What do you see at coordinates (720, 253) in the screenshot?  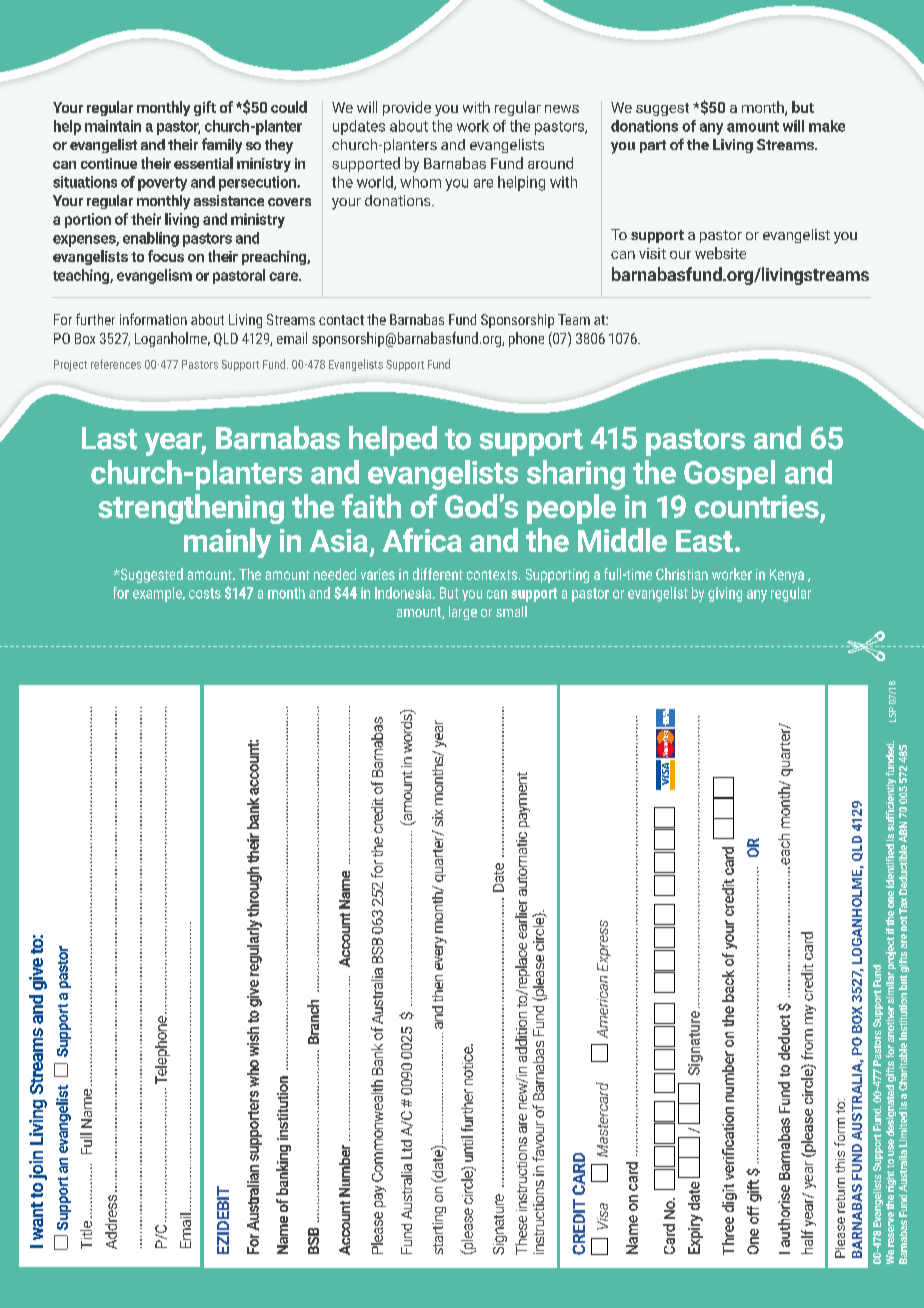 I see `website` at bounding box center [720, 253].
